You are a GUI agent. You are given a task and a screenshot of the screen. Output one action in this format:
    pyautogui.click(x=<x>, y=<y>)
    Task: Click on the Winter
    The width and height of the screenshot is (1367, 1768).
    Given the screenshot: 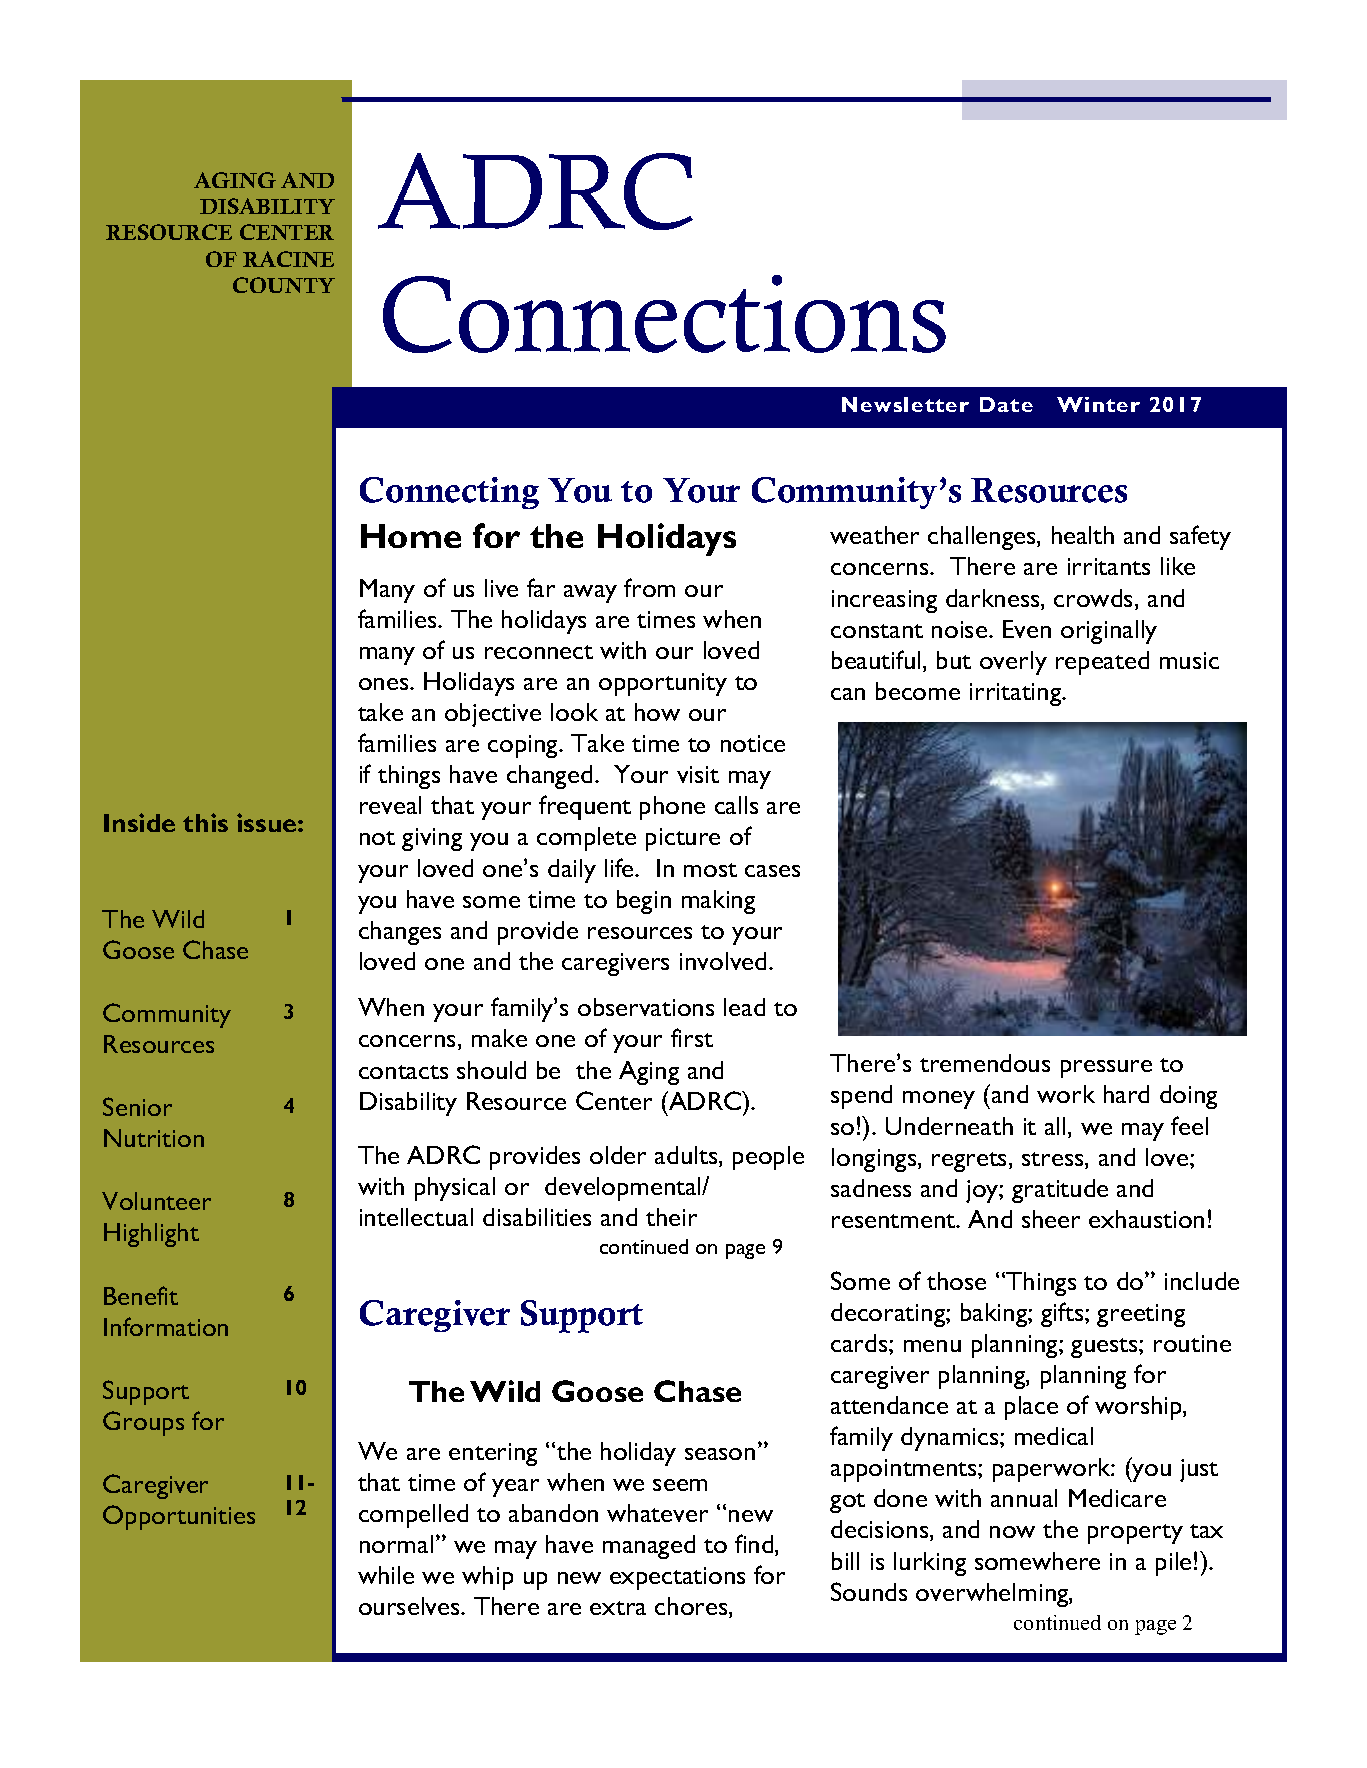 What is the action you would take?
    pyautogui.click(x=1098, y=404)
